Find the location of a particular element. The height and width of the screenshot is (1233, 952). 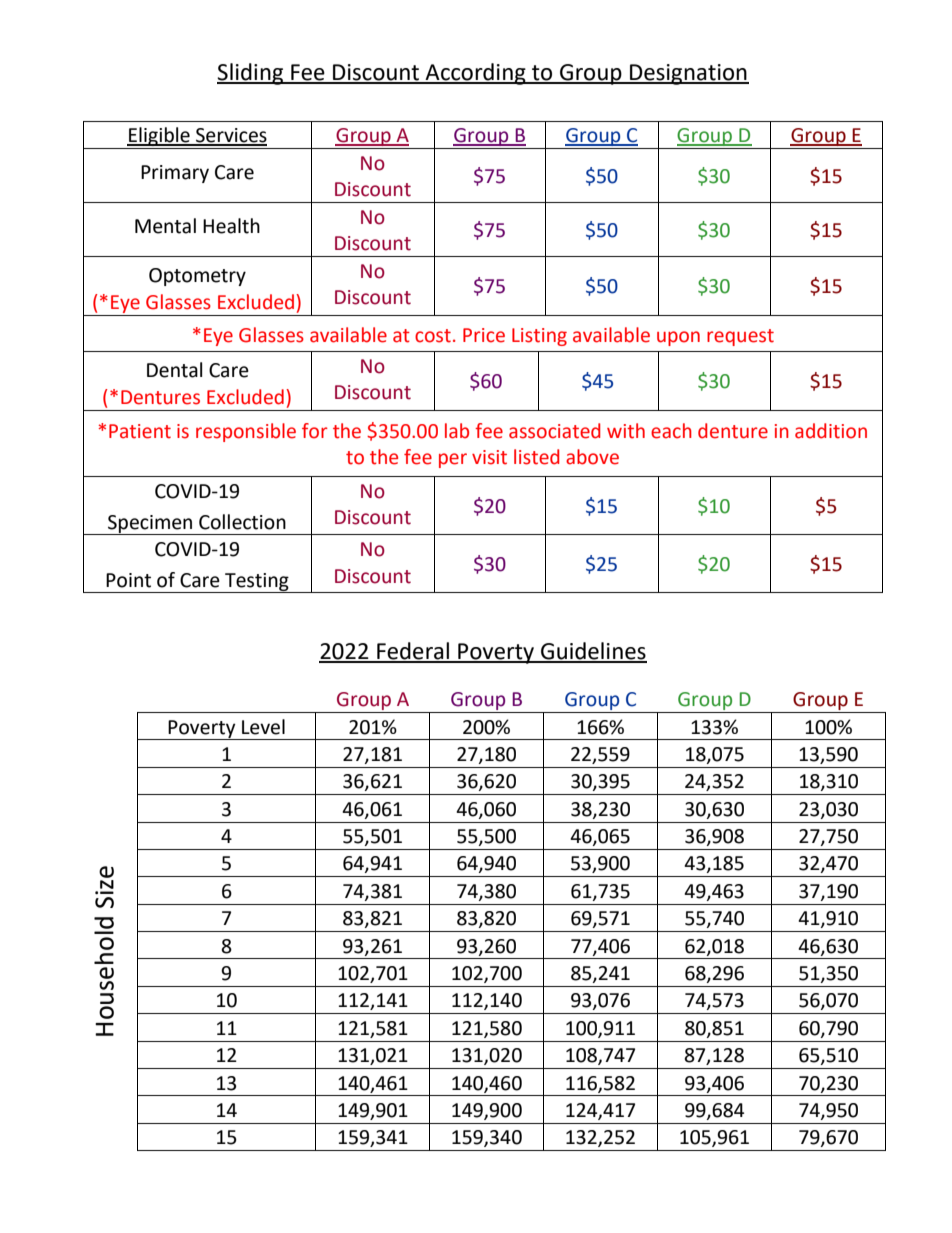

above is located at coordinates (592, 457).
